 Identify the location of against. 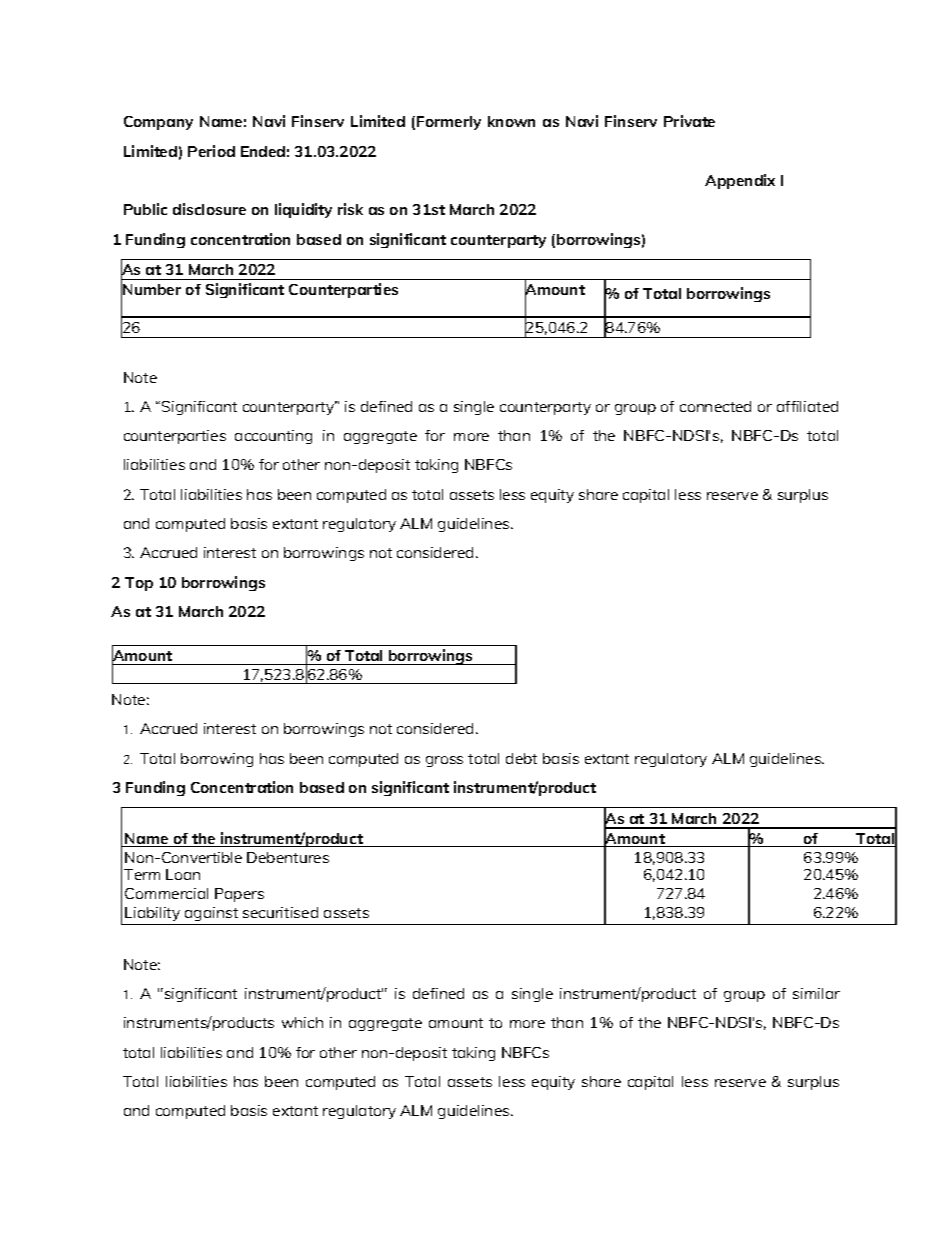
(212, 916).
